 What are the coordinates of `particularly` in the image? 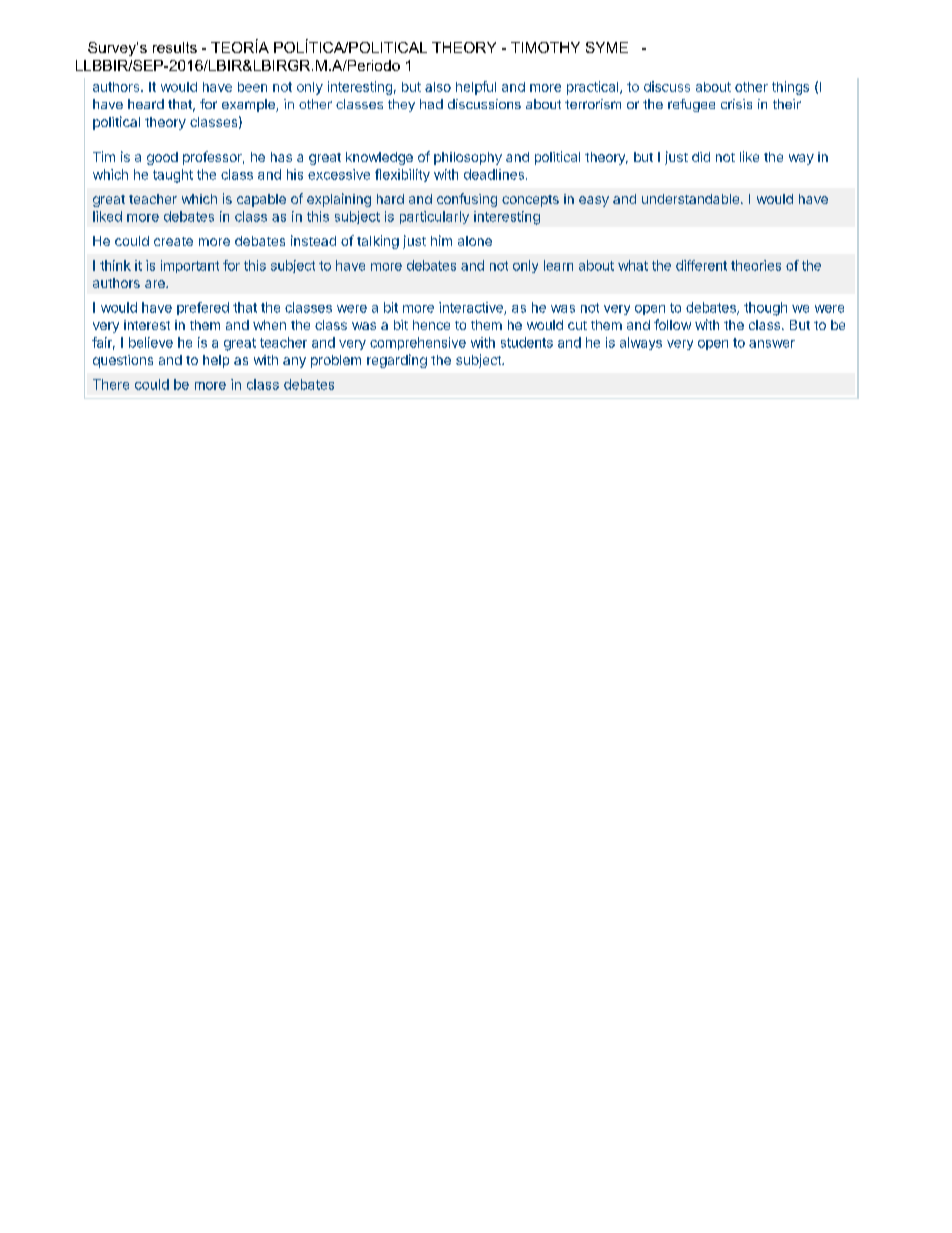 It's located at (434, 217).
